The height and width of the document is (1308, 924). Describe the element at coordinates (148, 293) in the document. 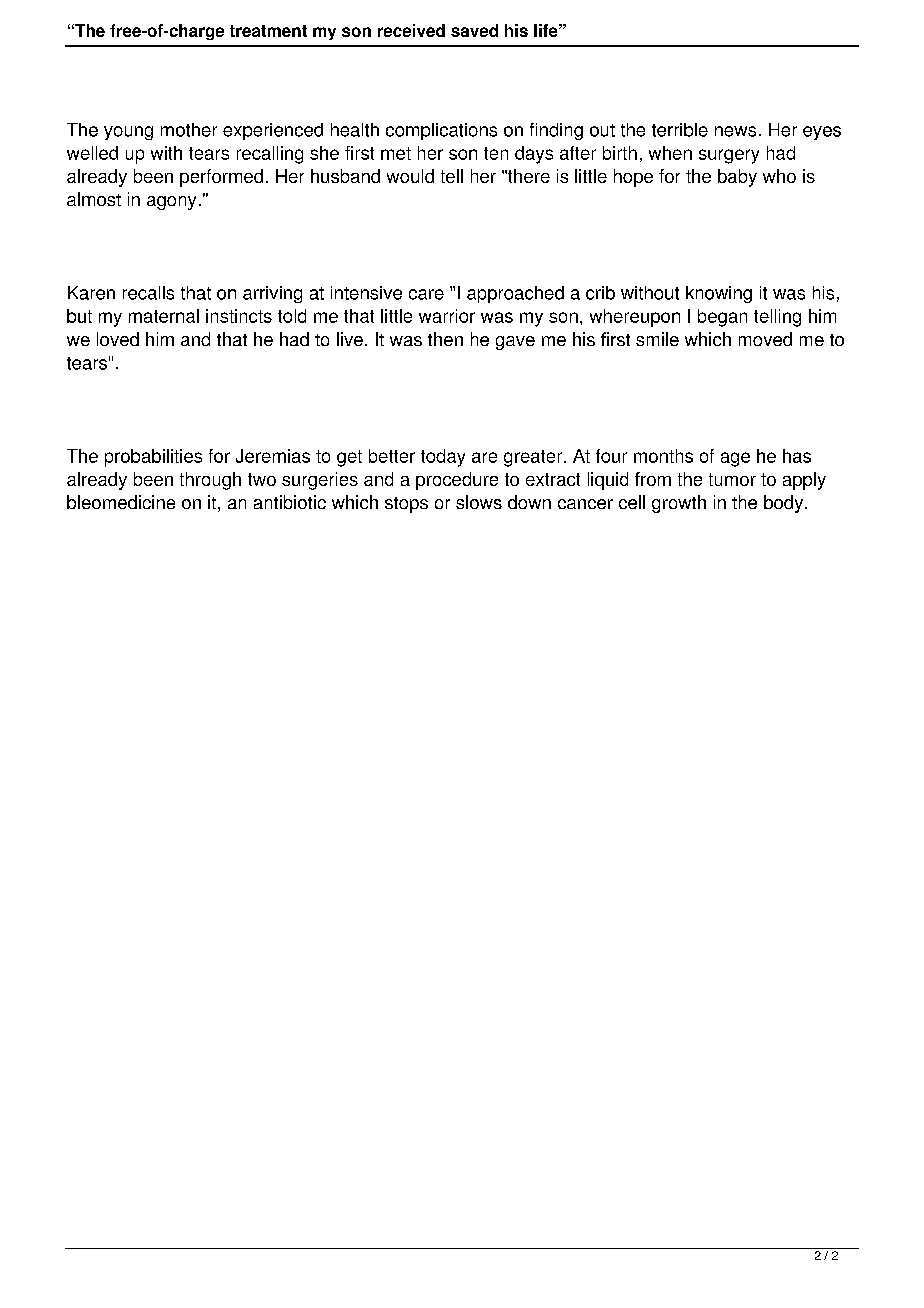

I see `recalls` at that location.
